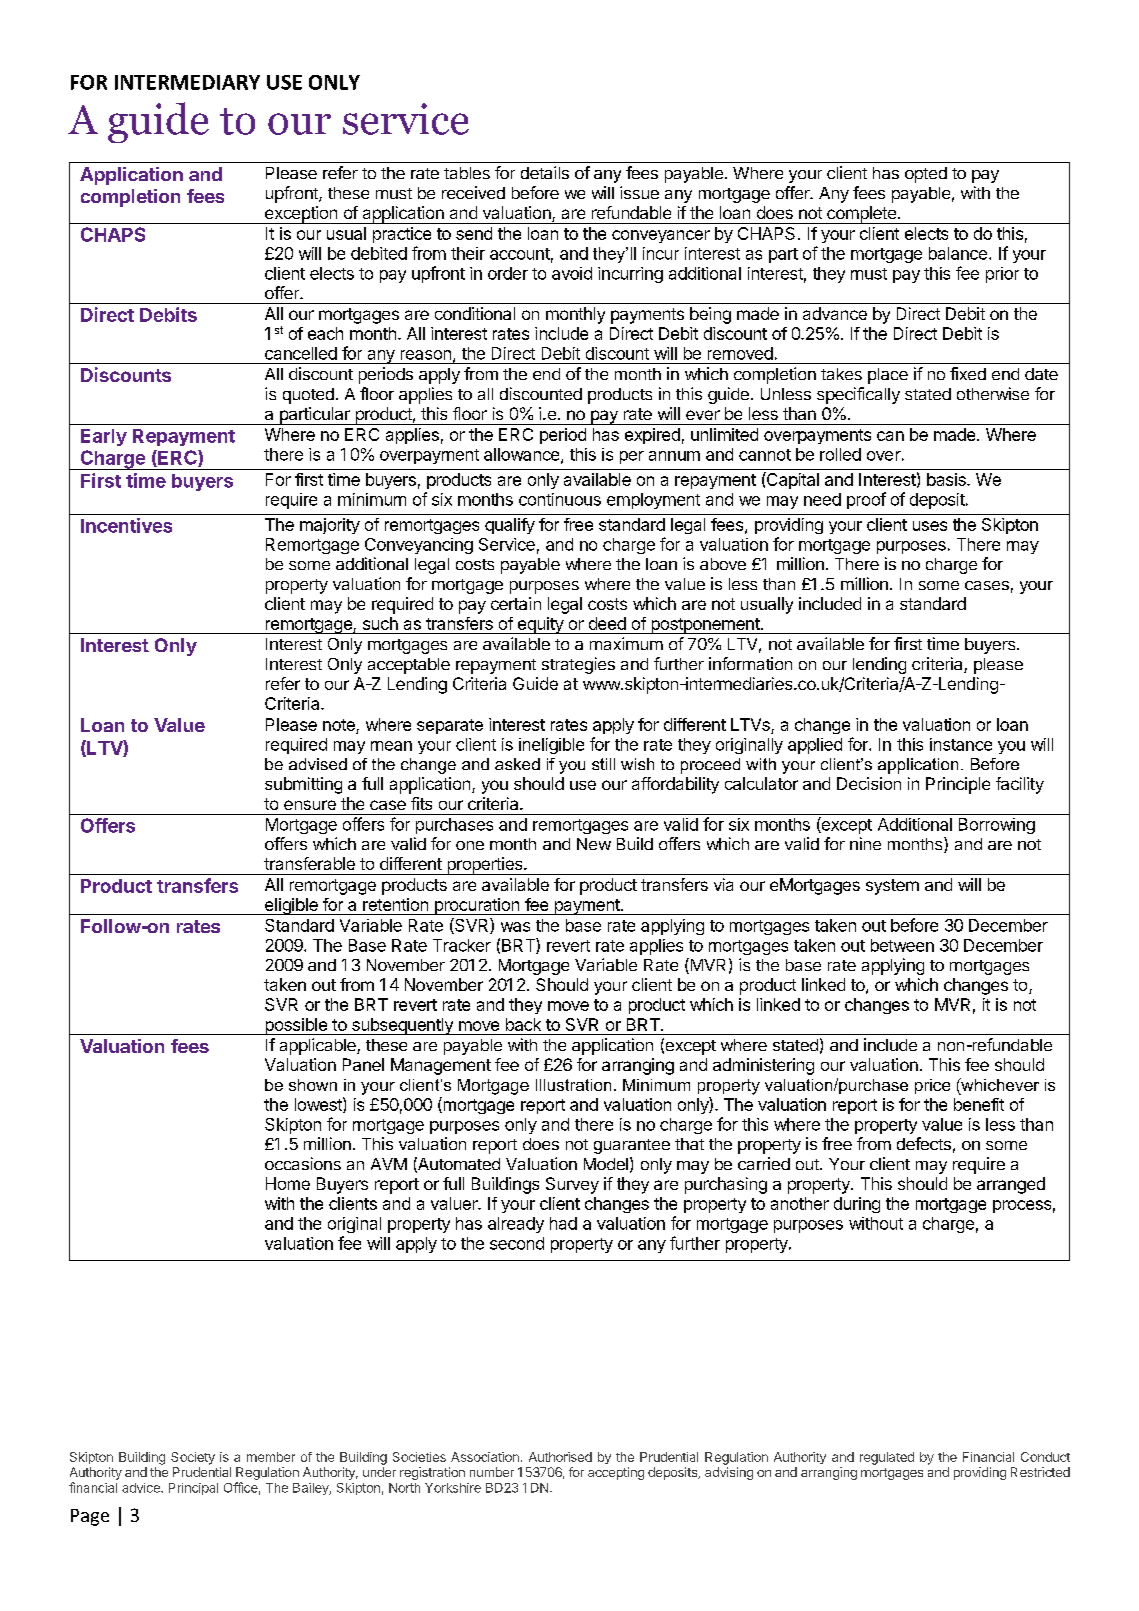  Describe the element at coordinates (932, 1086) in the screenshot. I see `price` at that location.
